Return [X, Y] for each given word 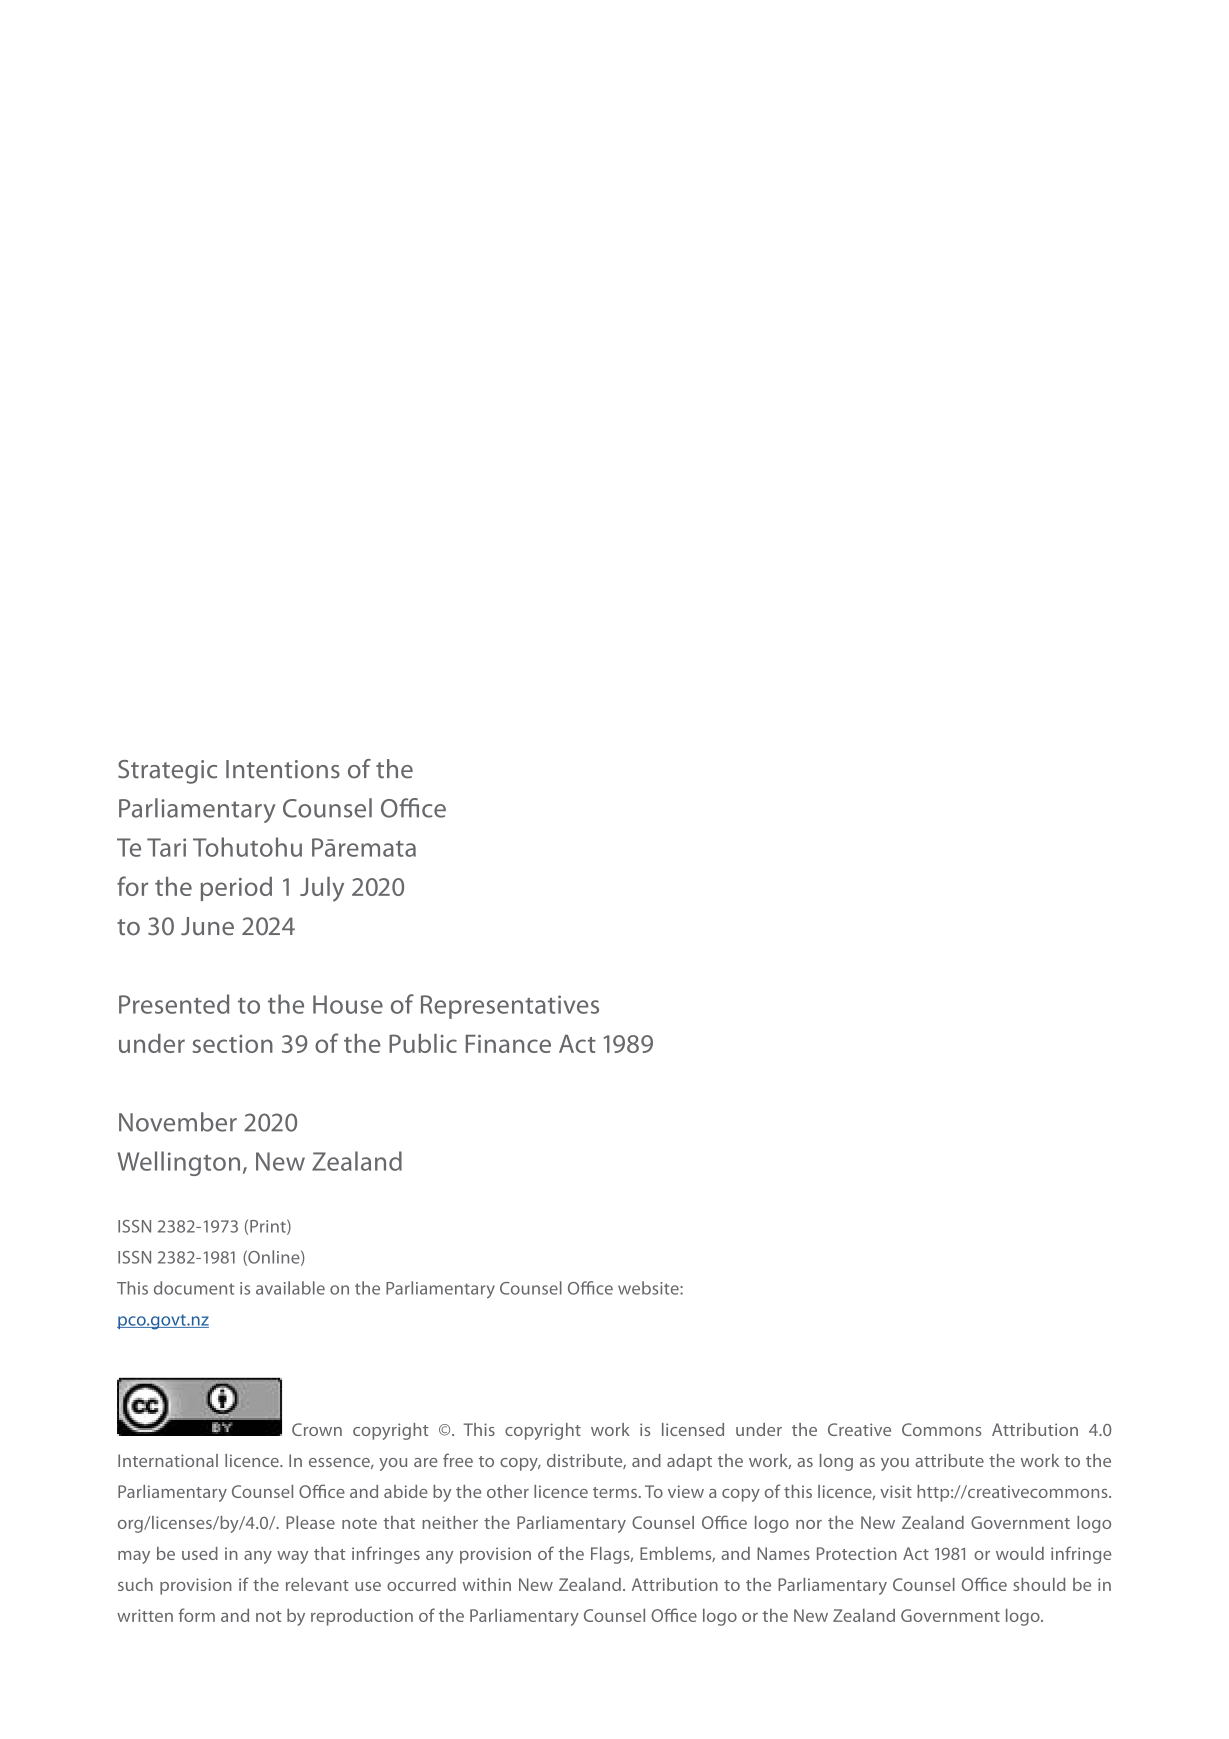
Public [423, 1043]
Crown [317, 1429]
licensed [693, 1429]
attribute [949, 1460]
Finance [508, 1044]
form [197, 1615]
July [322, 889]
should [1039, 1584]
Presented [174, 1004]
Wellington [179, 1163]
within [487, 1584]
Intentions [283, 769]
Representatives [510, 1007]
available [290, 1288]
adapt [689, 1462]
